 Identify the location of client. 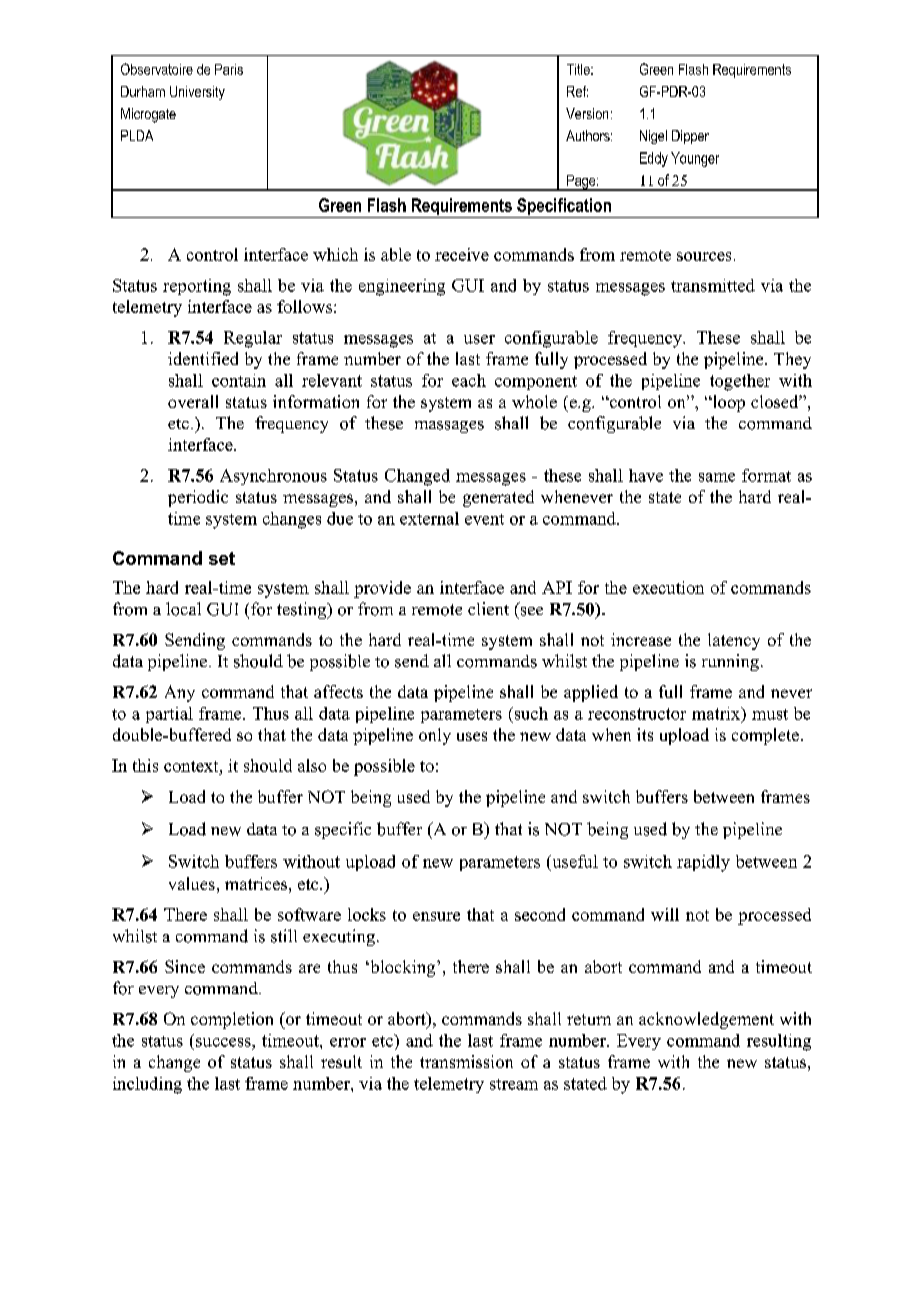
(488, 608).
